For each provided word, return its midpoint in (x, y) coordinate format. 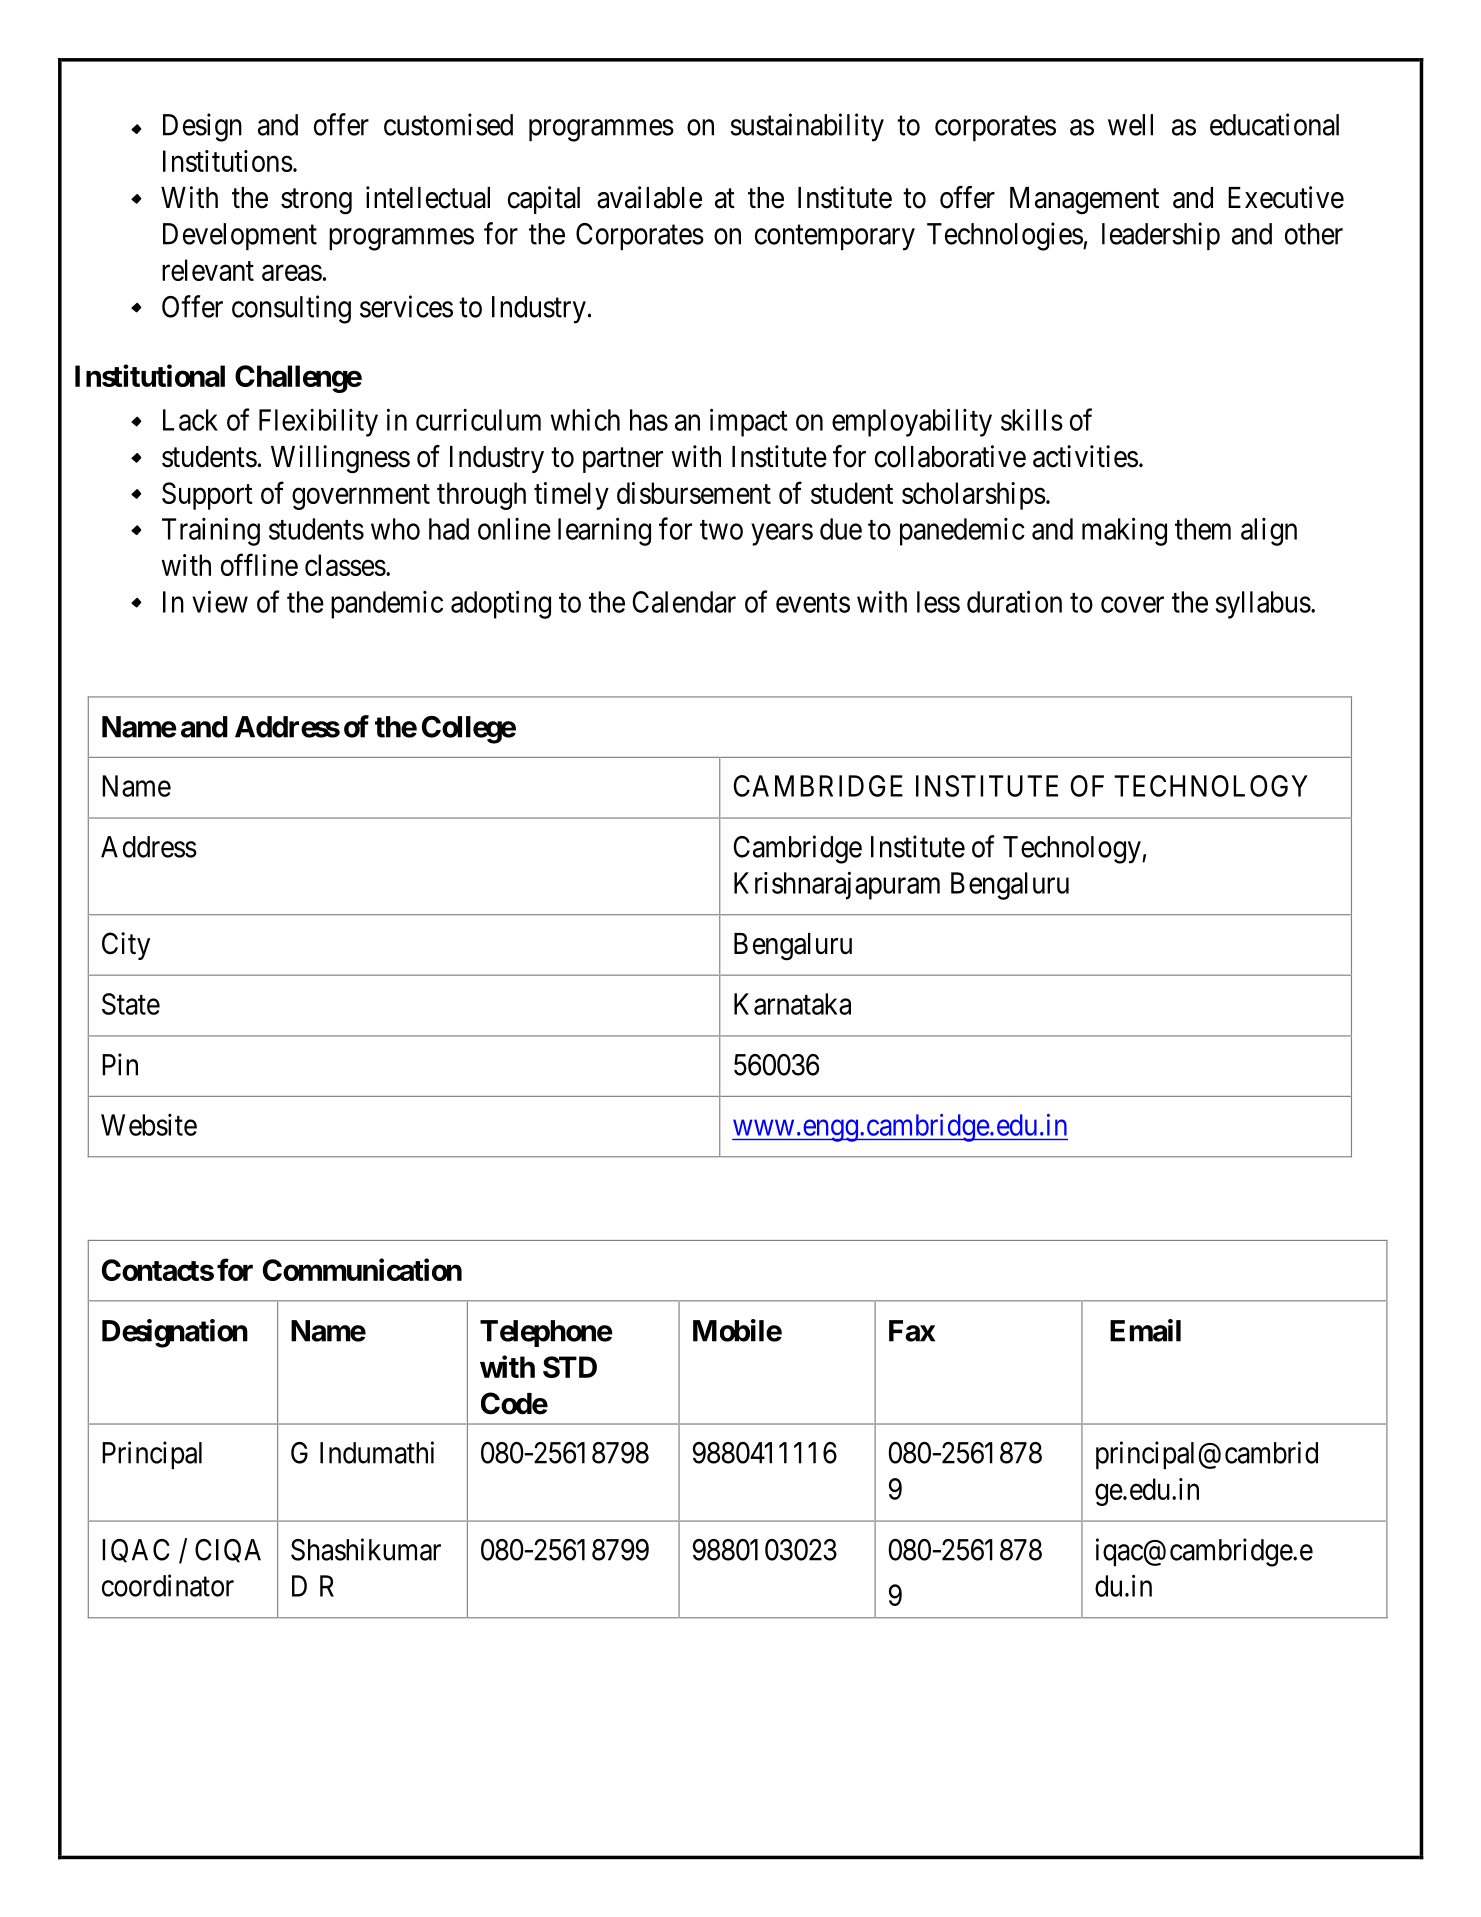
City (126, 946)
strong (316, 202)
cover (1132, 605)
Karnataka (792, 1004)
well (1130, 125)
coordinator (168, 1585)
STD (570, 1367)
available (649, 197)
